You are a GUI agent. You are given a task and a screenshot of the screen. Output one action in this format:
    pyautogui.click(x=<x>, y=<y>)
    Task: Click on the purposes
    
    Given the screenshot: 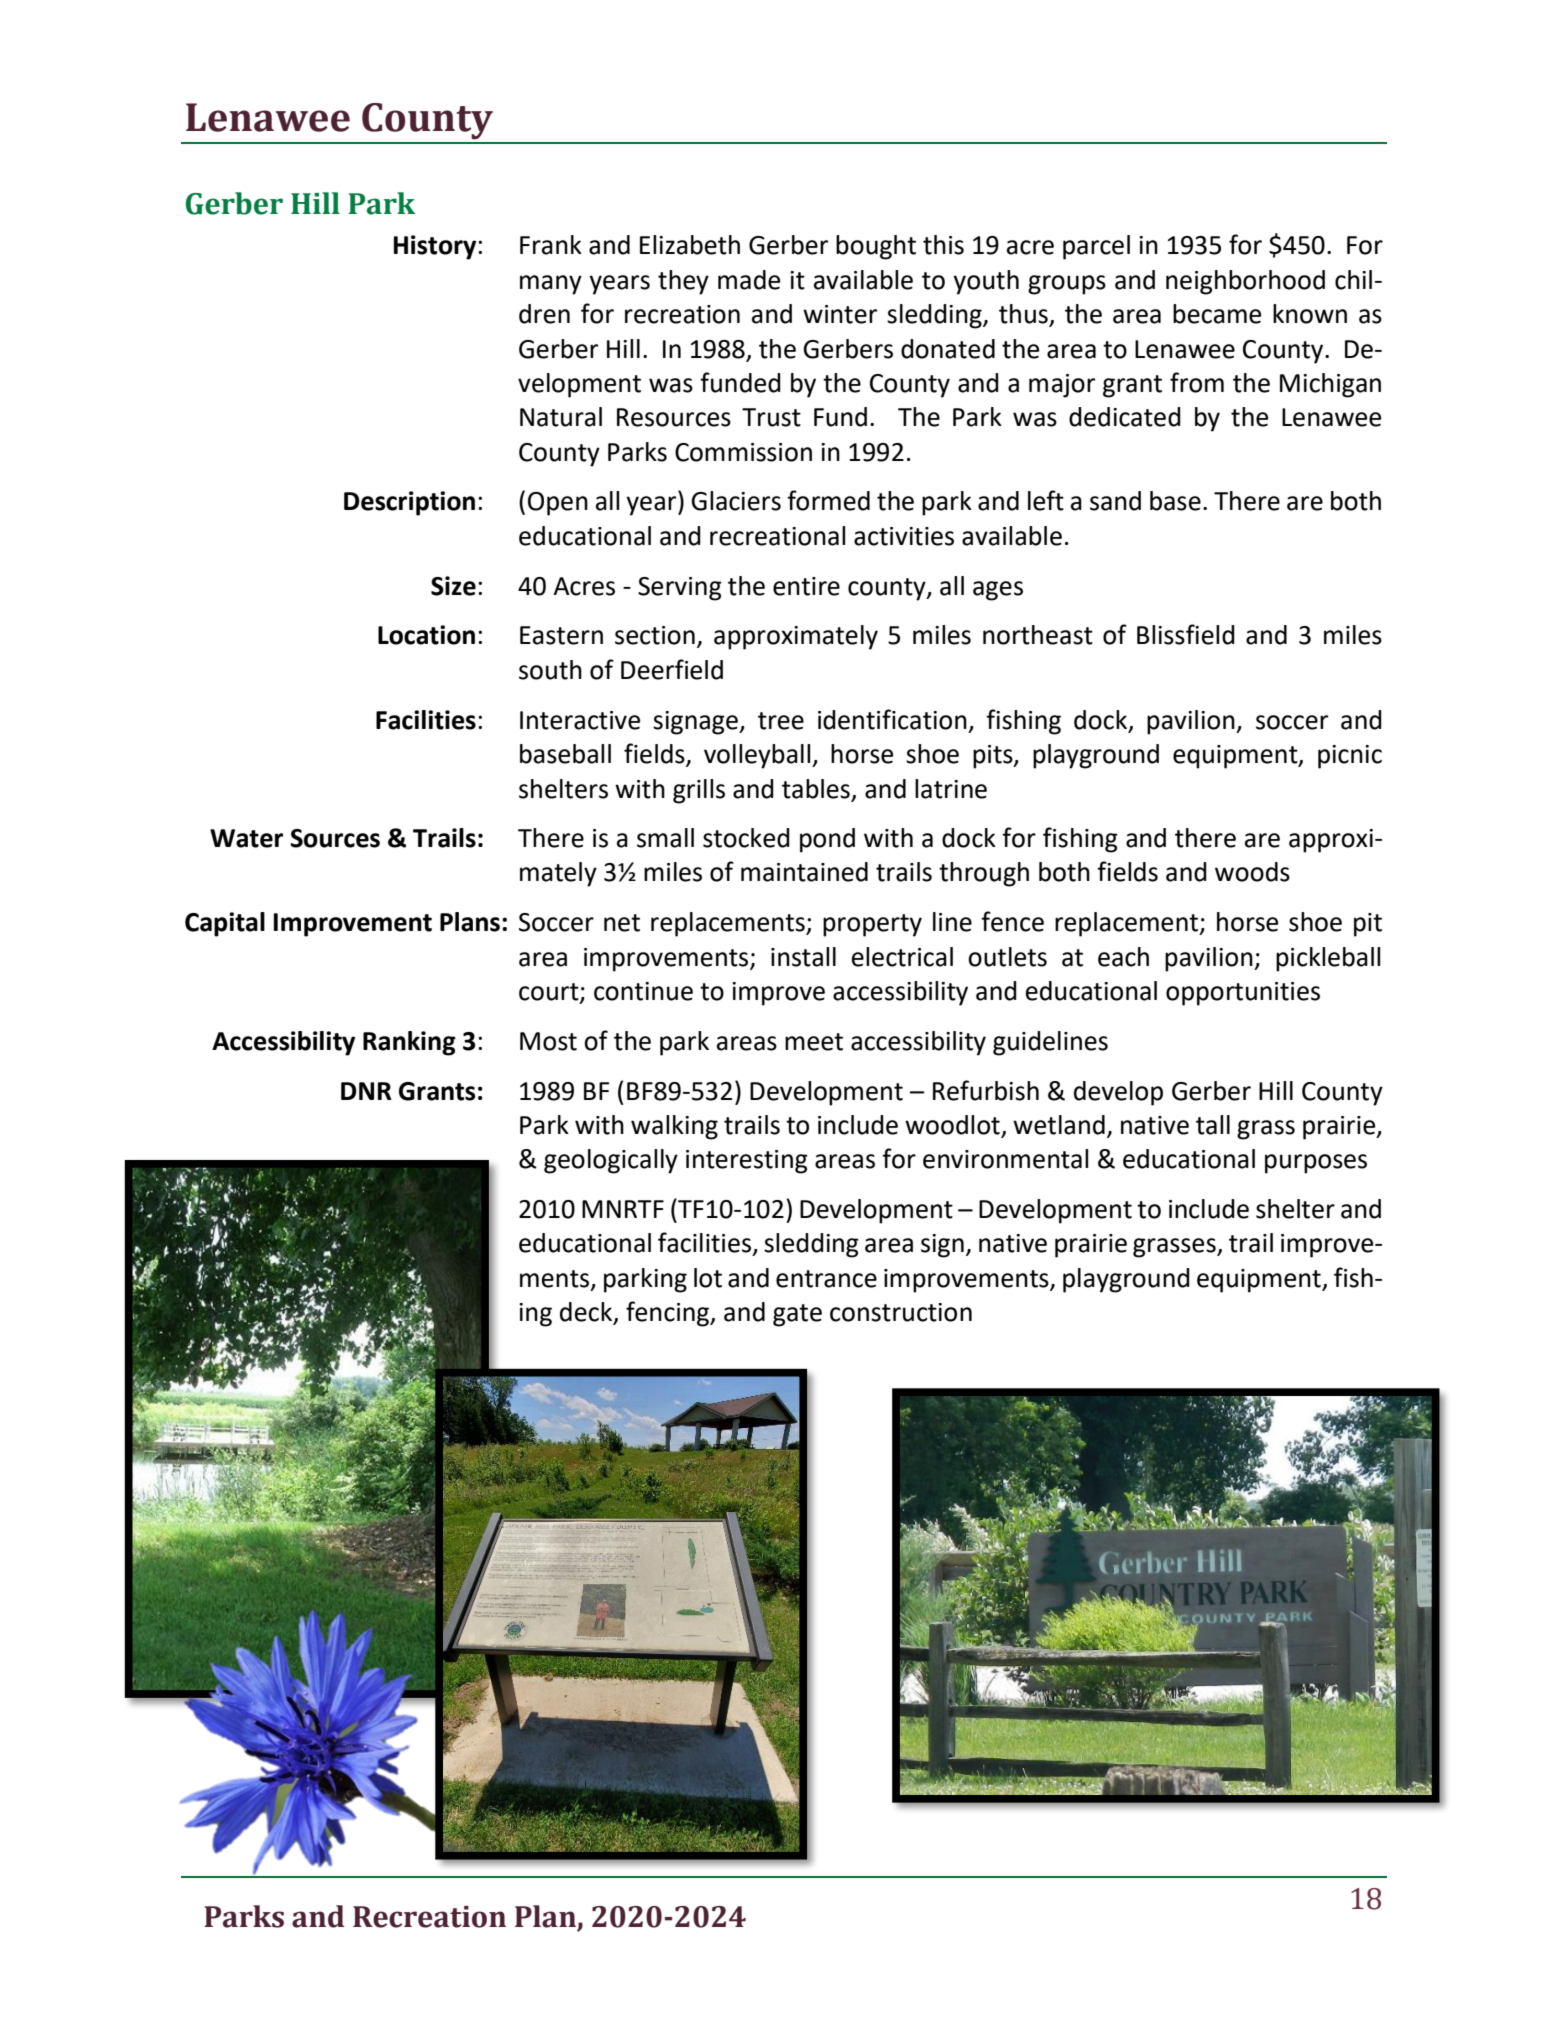 What is the action you would take?
    pyautogui.click(x=1316, y=1164)
